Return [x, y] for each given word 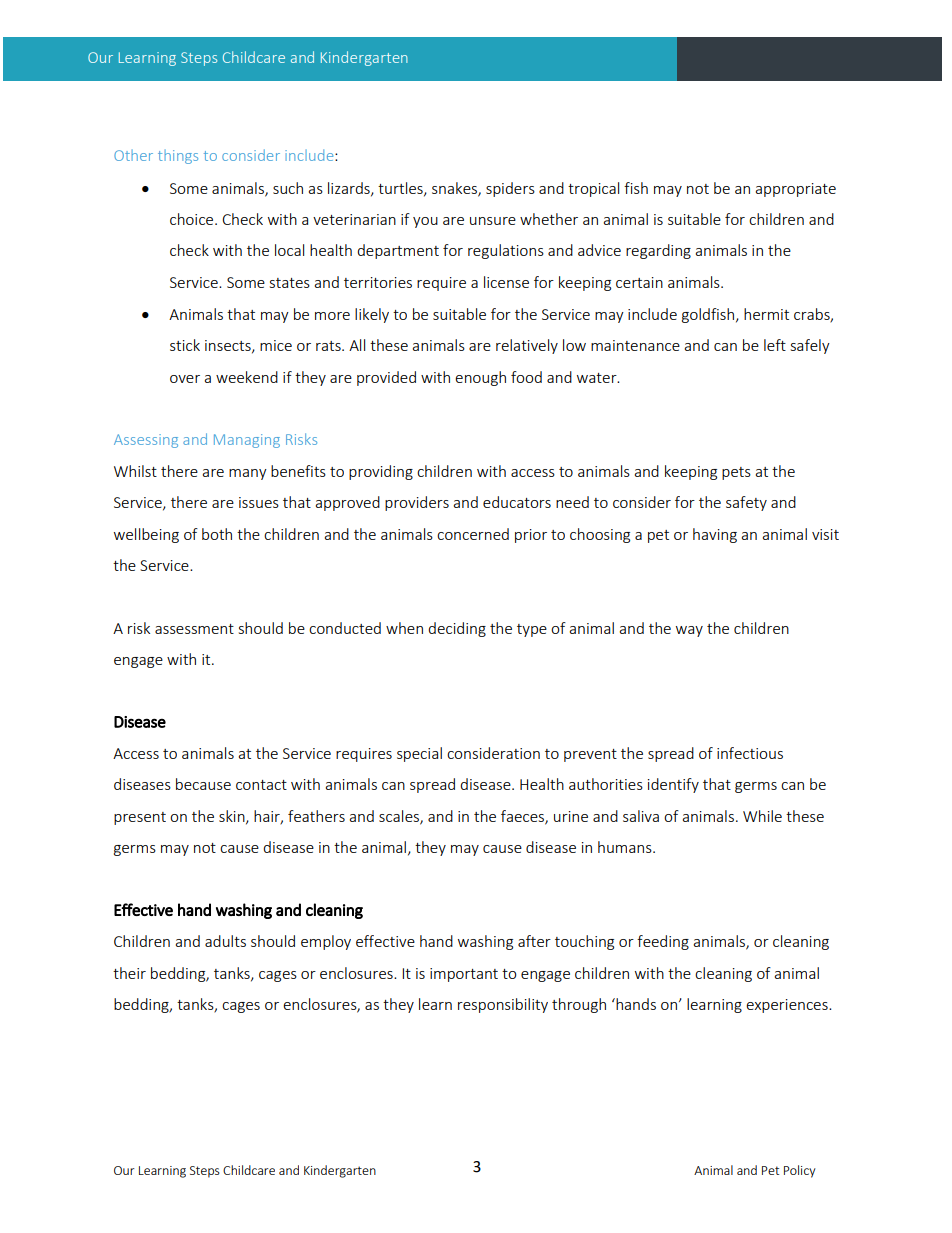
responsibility [503, 1005]
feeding [663, 942]
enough [480, 378]
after [534, 941]
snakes [455, 189]
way [689, 631]
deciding [457, 629]
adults [225, 941]
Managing [247, 441]
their [129, 973]
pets [736, 473]
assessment [194, 629]
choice [193, 219]
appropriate [795, 190]
